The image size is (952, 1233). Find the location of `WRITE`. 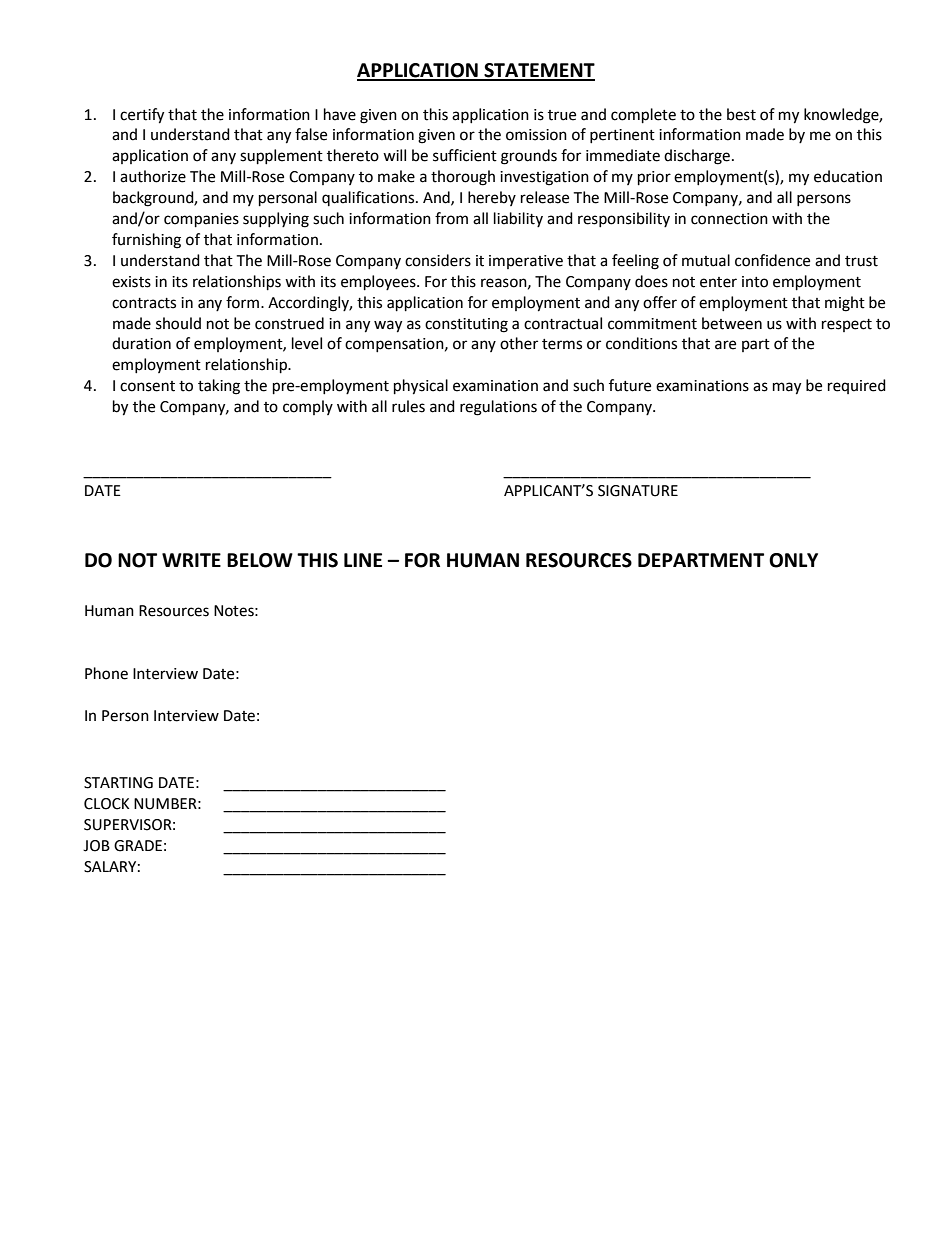

WRITE is located at coordinates (191, 560).
